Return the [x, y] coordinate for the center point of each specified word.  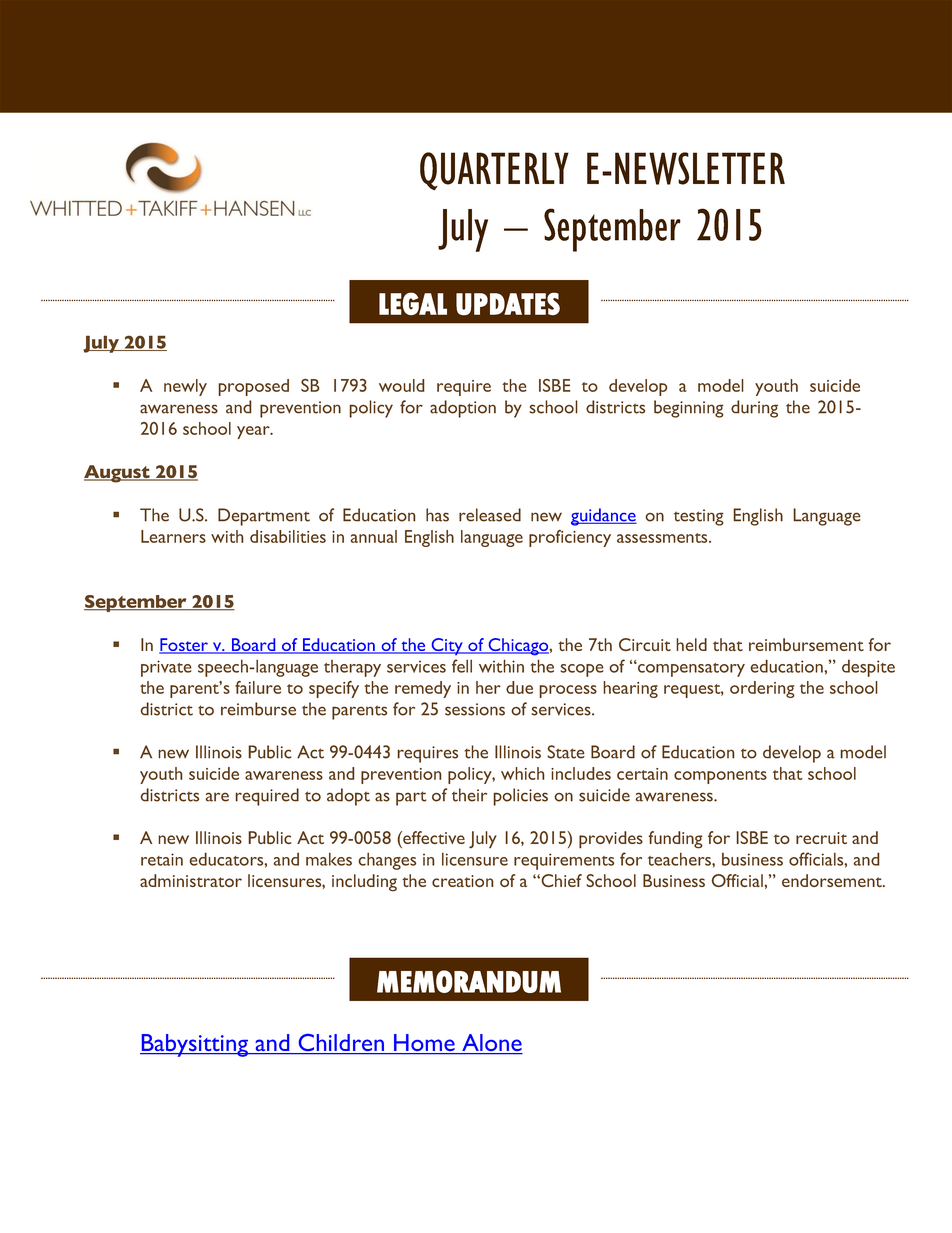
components [720, 777]
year [254, 432]
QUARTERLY [494, 171]
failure [258, 687]
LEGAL [413, 303]
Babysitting [195, 1045]
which [522, 773]
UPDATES [508, 304]
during [754, 409]
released [490, 515]
